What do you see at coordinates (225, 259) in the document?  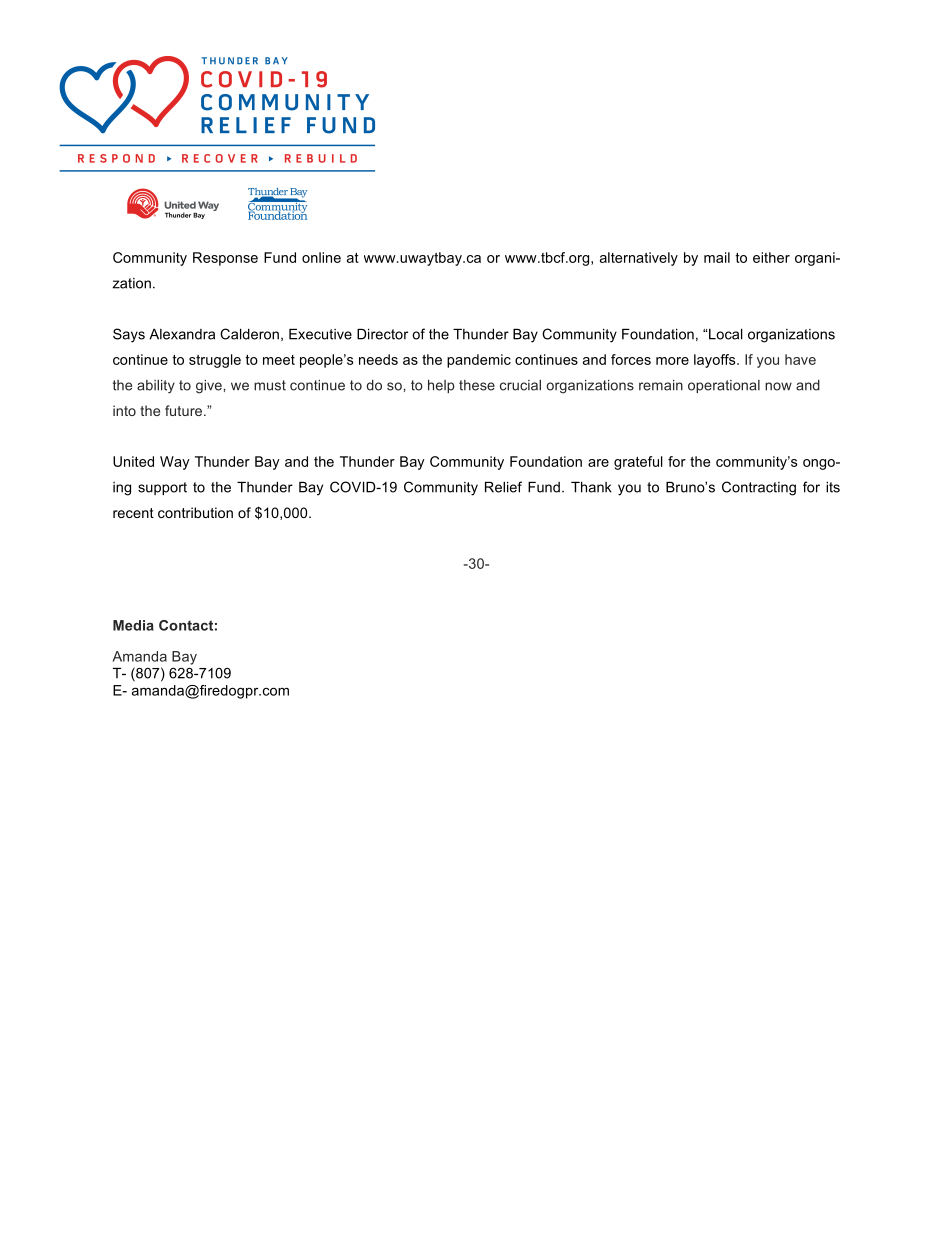 I see `Response` at bounding box center [225, 259].
